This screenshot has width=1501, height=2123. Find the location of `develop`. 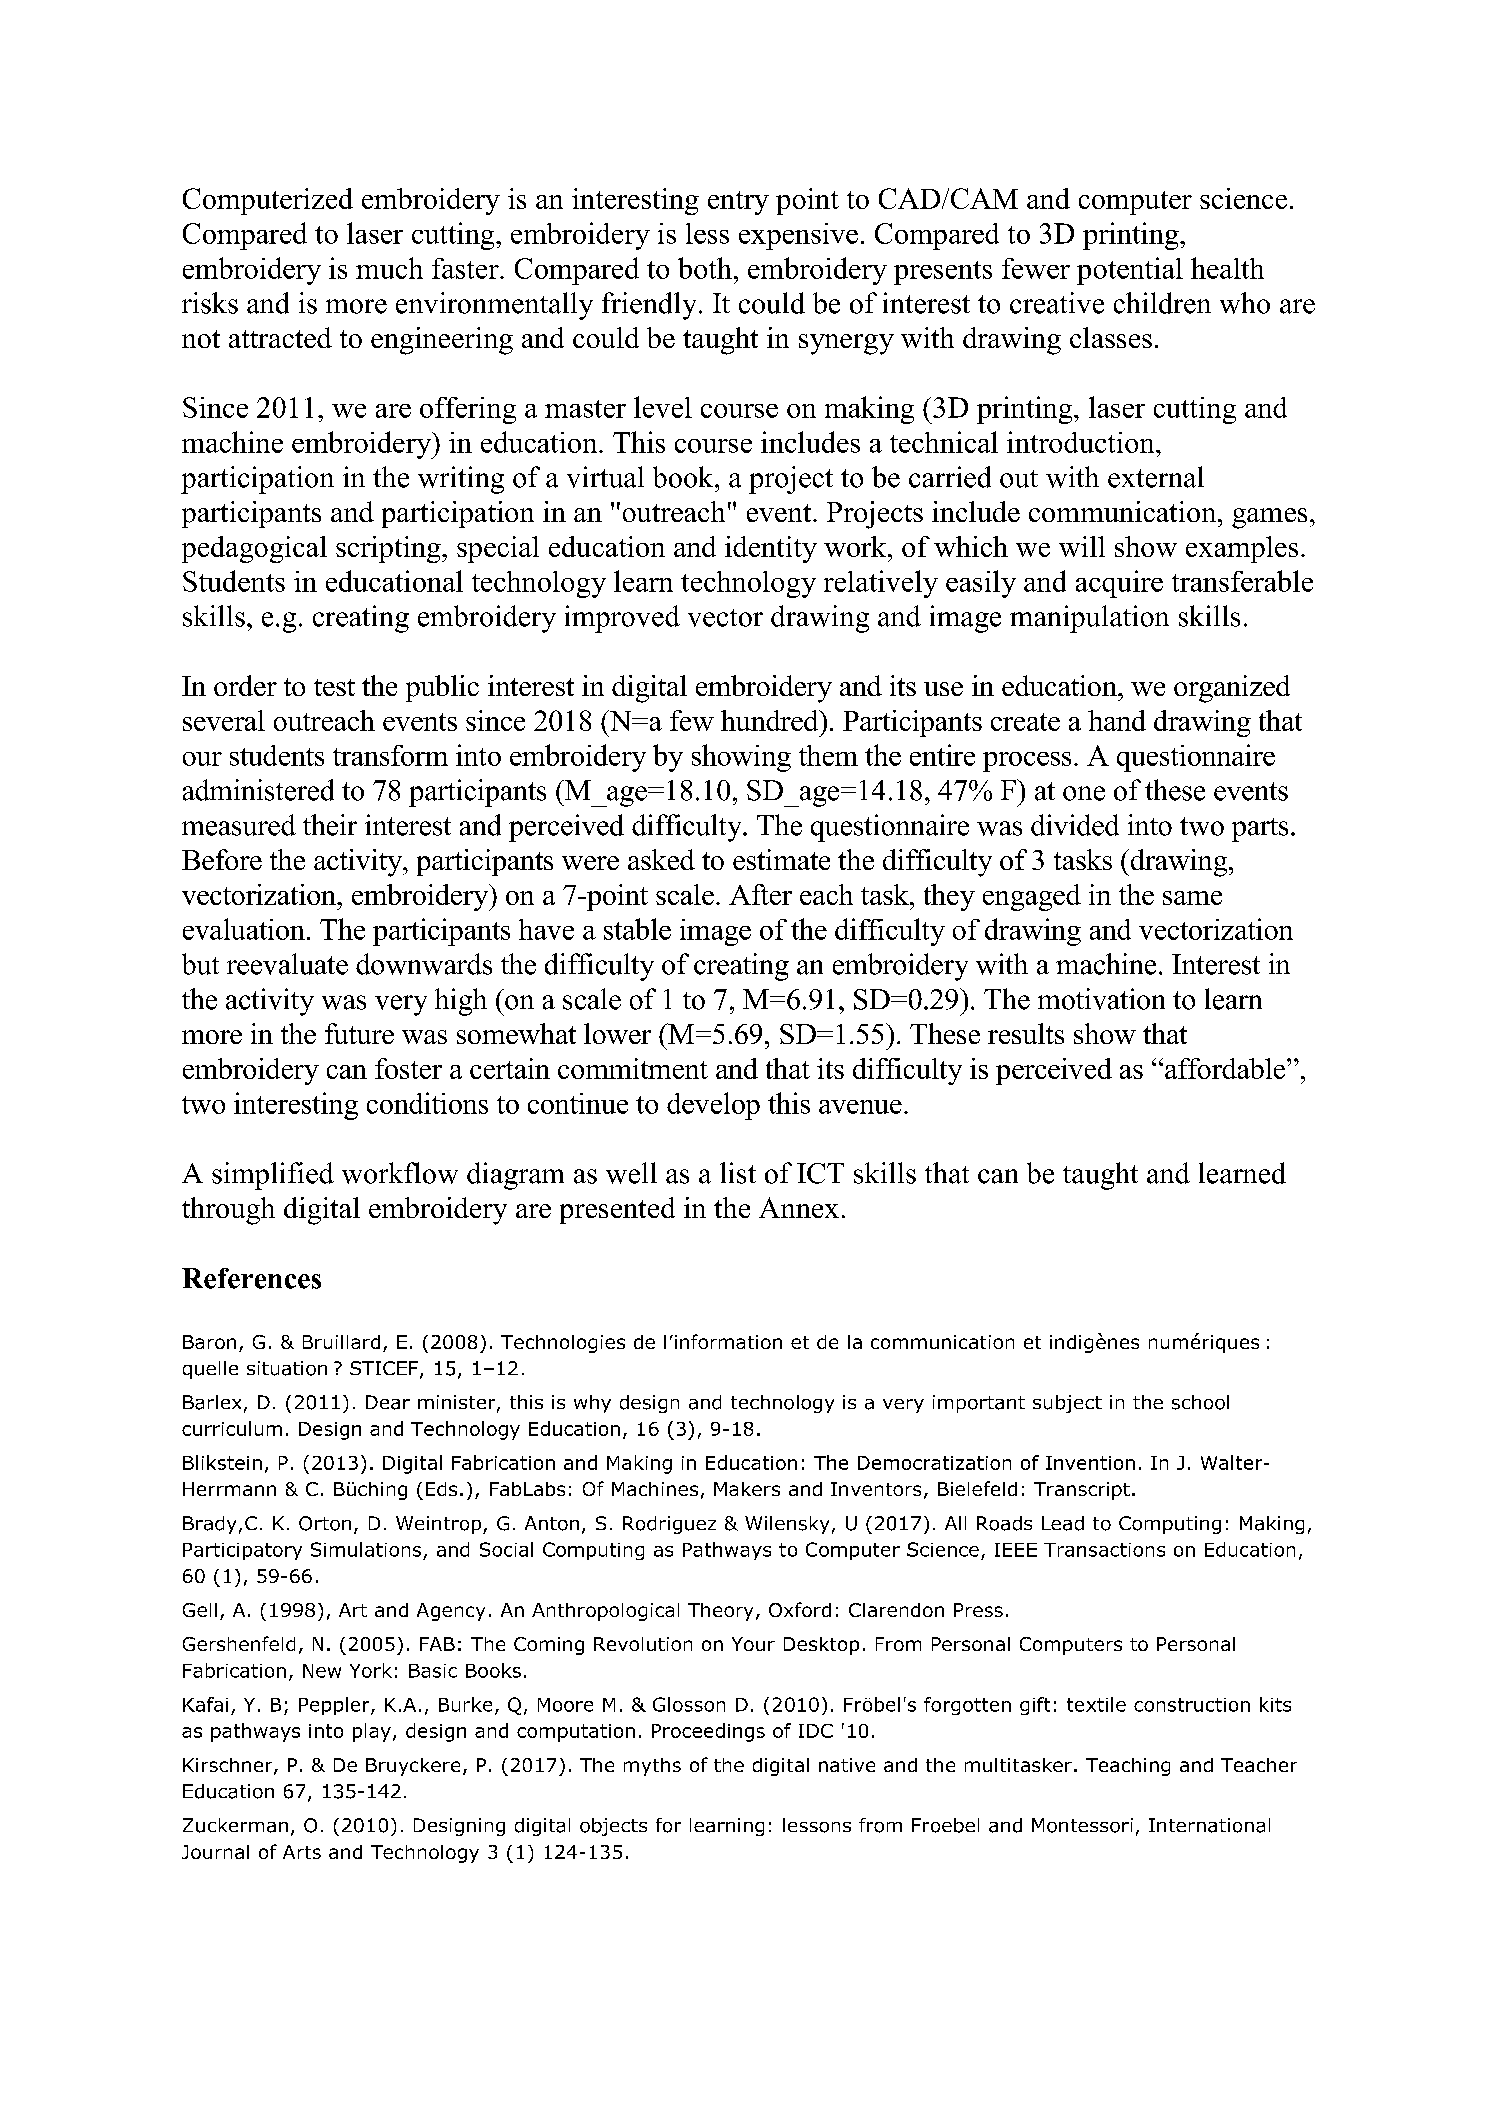

develop is located at coordinates (713, 1106).
